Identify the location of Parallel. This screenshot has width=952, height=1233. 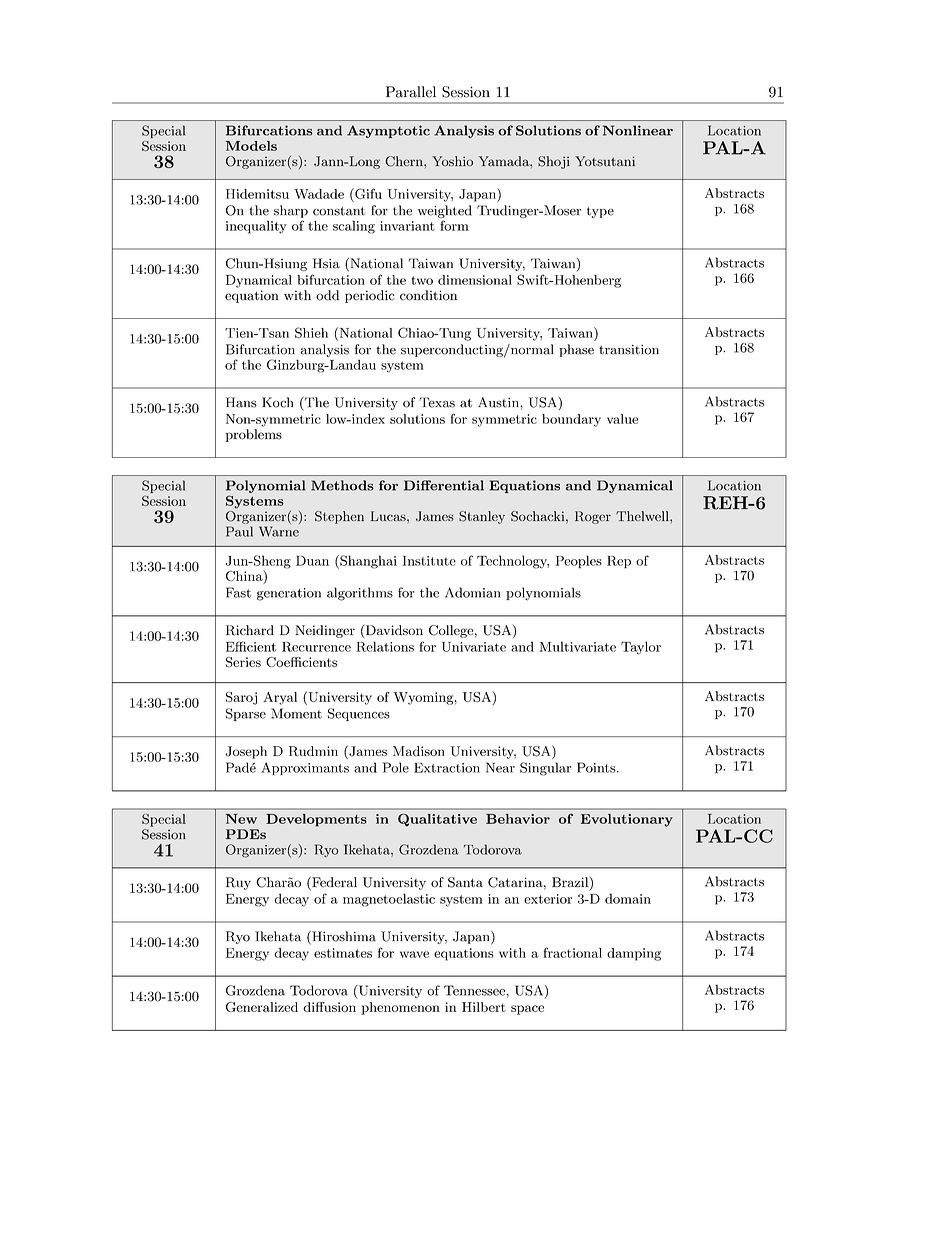
(411, 92).
